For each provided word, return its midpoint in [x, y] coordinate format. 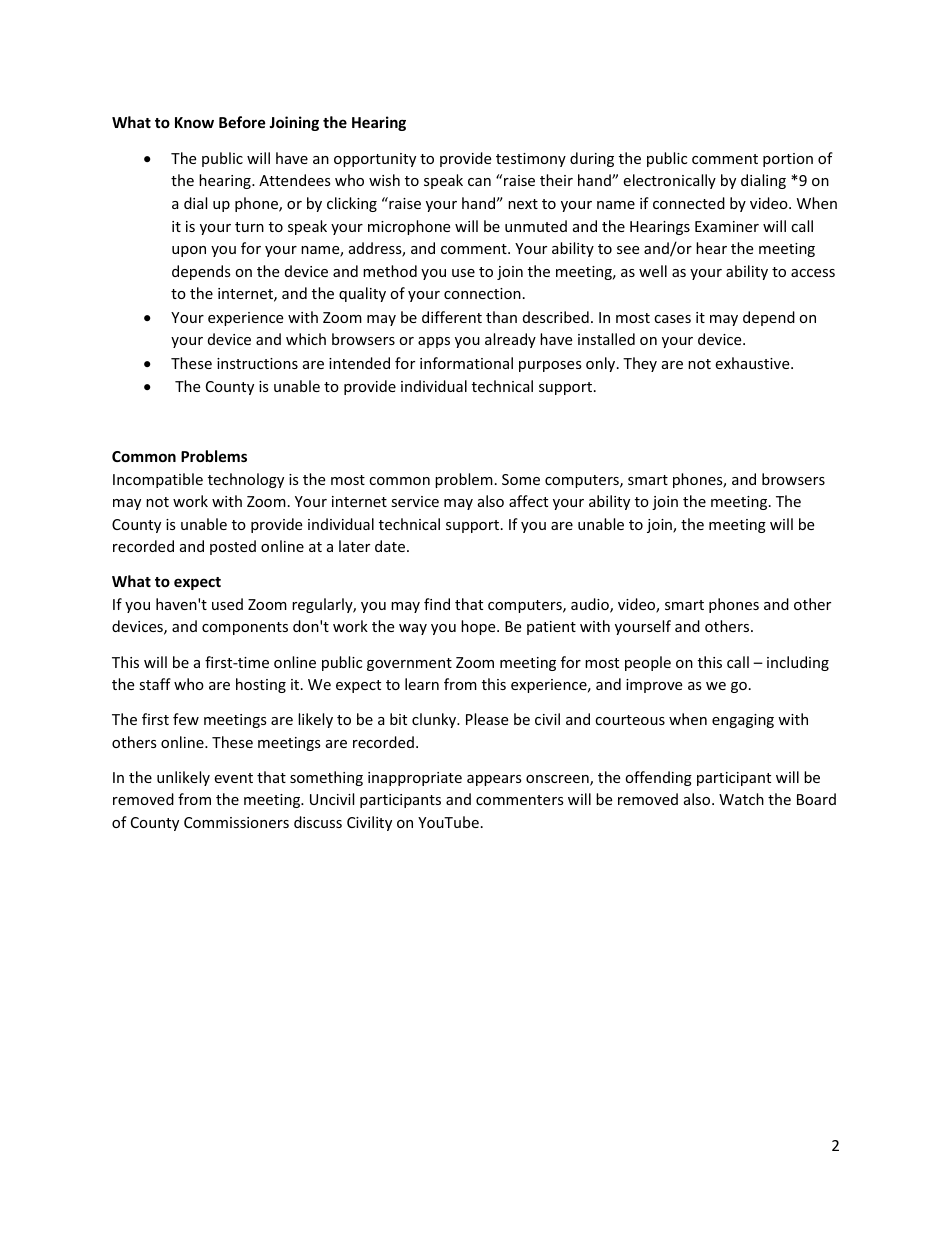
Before [242, 122]
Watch [741, 799]
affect [528, 501]
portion [788, 160]
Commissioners [236, 822]
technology [246, 480]
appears [494, 780]
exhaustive [753, 363]
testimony [531, 160]
